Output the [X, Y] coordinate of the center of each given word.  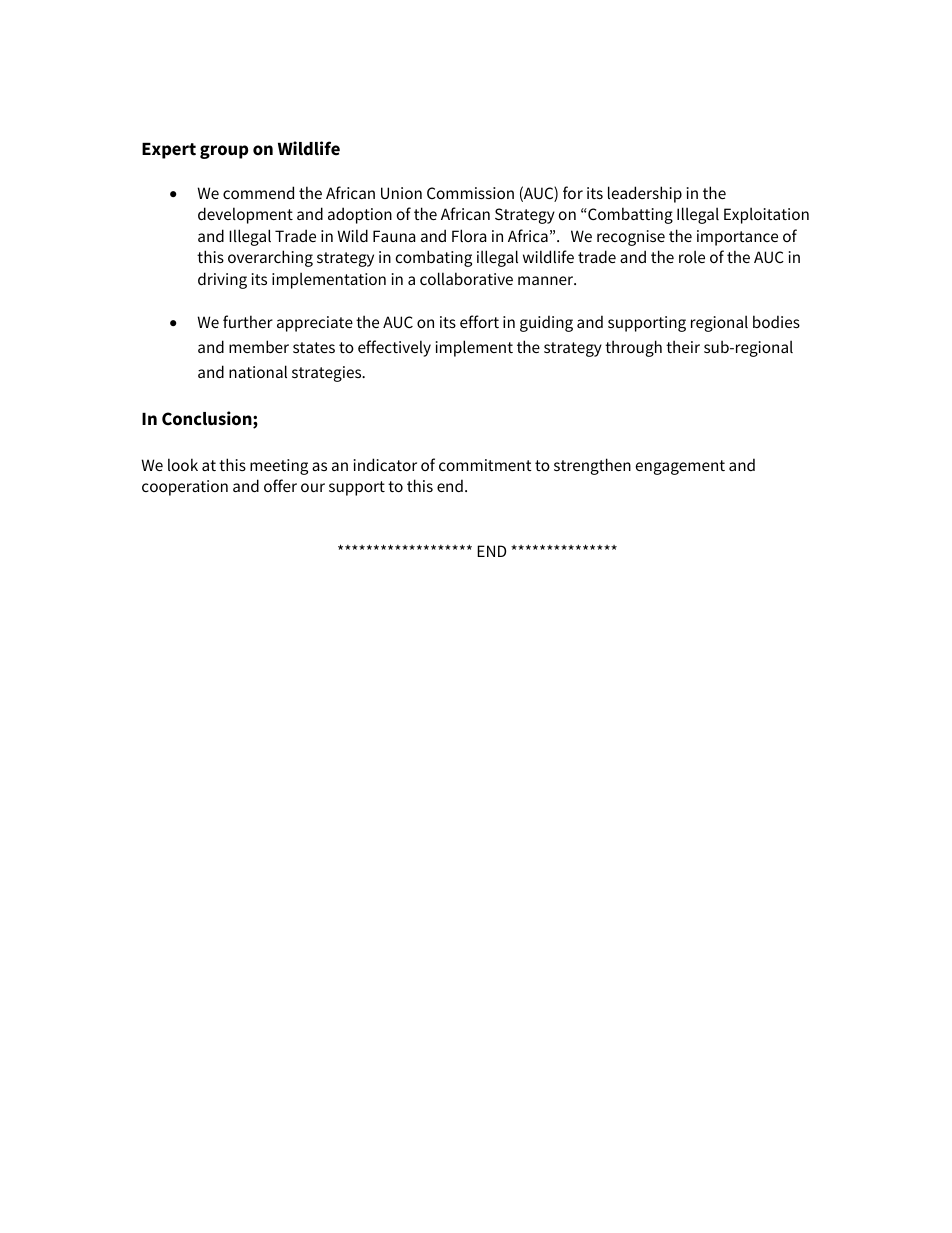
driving [222, 280]
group [224, 152]
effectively [394, 348]
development [245, 215]
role [692, 256]
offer [280, 485]
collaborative [466, 278]
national [258, 371]
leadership [645, 194]
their [683, 346]
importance [737, 238]
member [259, 346]
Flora [469, 235]
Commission [470, 193]
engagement [680, 467]
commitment [485, 465]
